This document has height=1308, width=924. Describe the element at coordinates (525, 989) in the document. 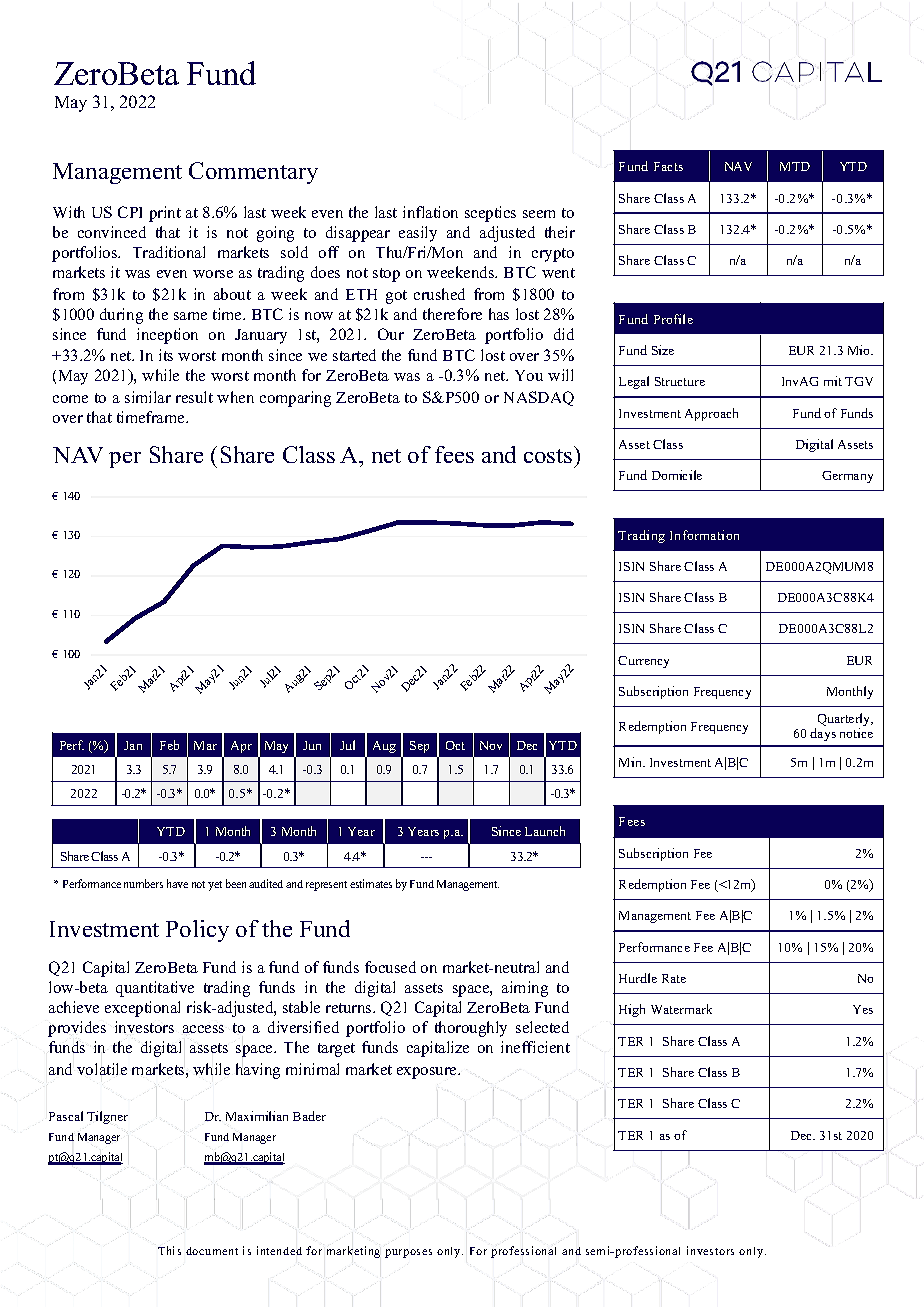

I see `aiming` at that location.
